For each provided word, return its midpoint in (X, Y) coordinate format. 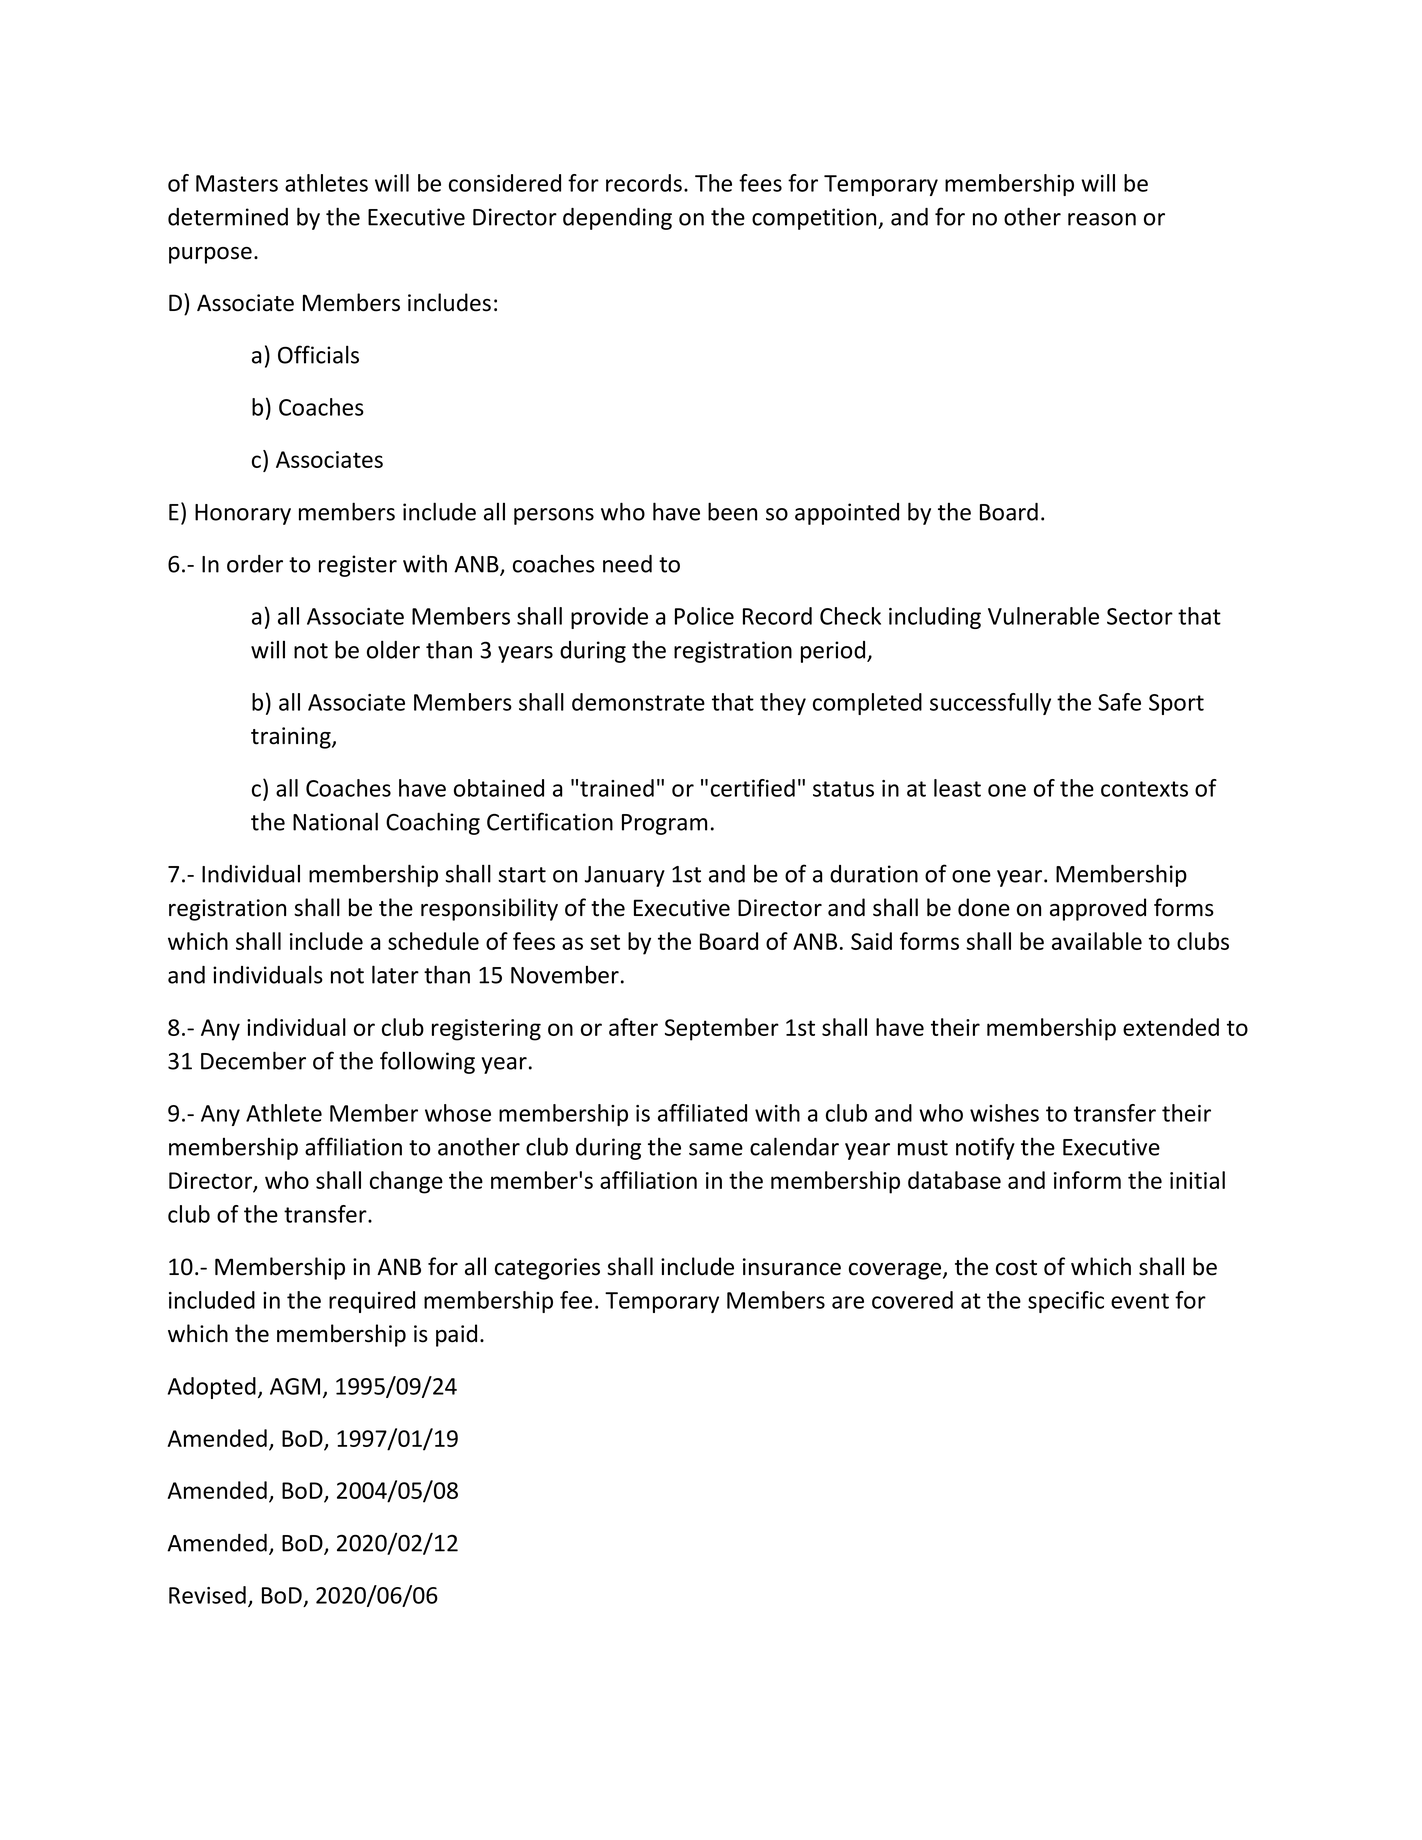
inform (1087, 1180)
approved (1098, 909)
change (406, 1182)
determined (228, 217)
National (335, 821)
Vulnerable (1043, 616)
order (255, 564)
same (716, 1149)
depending (617, 219)
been (732, 511)
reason (1102, 219)
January (625, 876)
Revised (207, 1595)
